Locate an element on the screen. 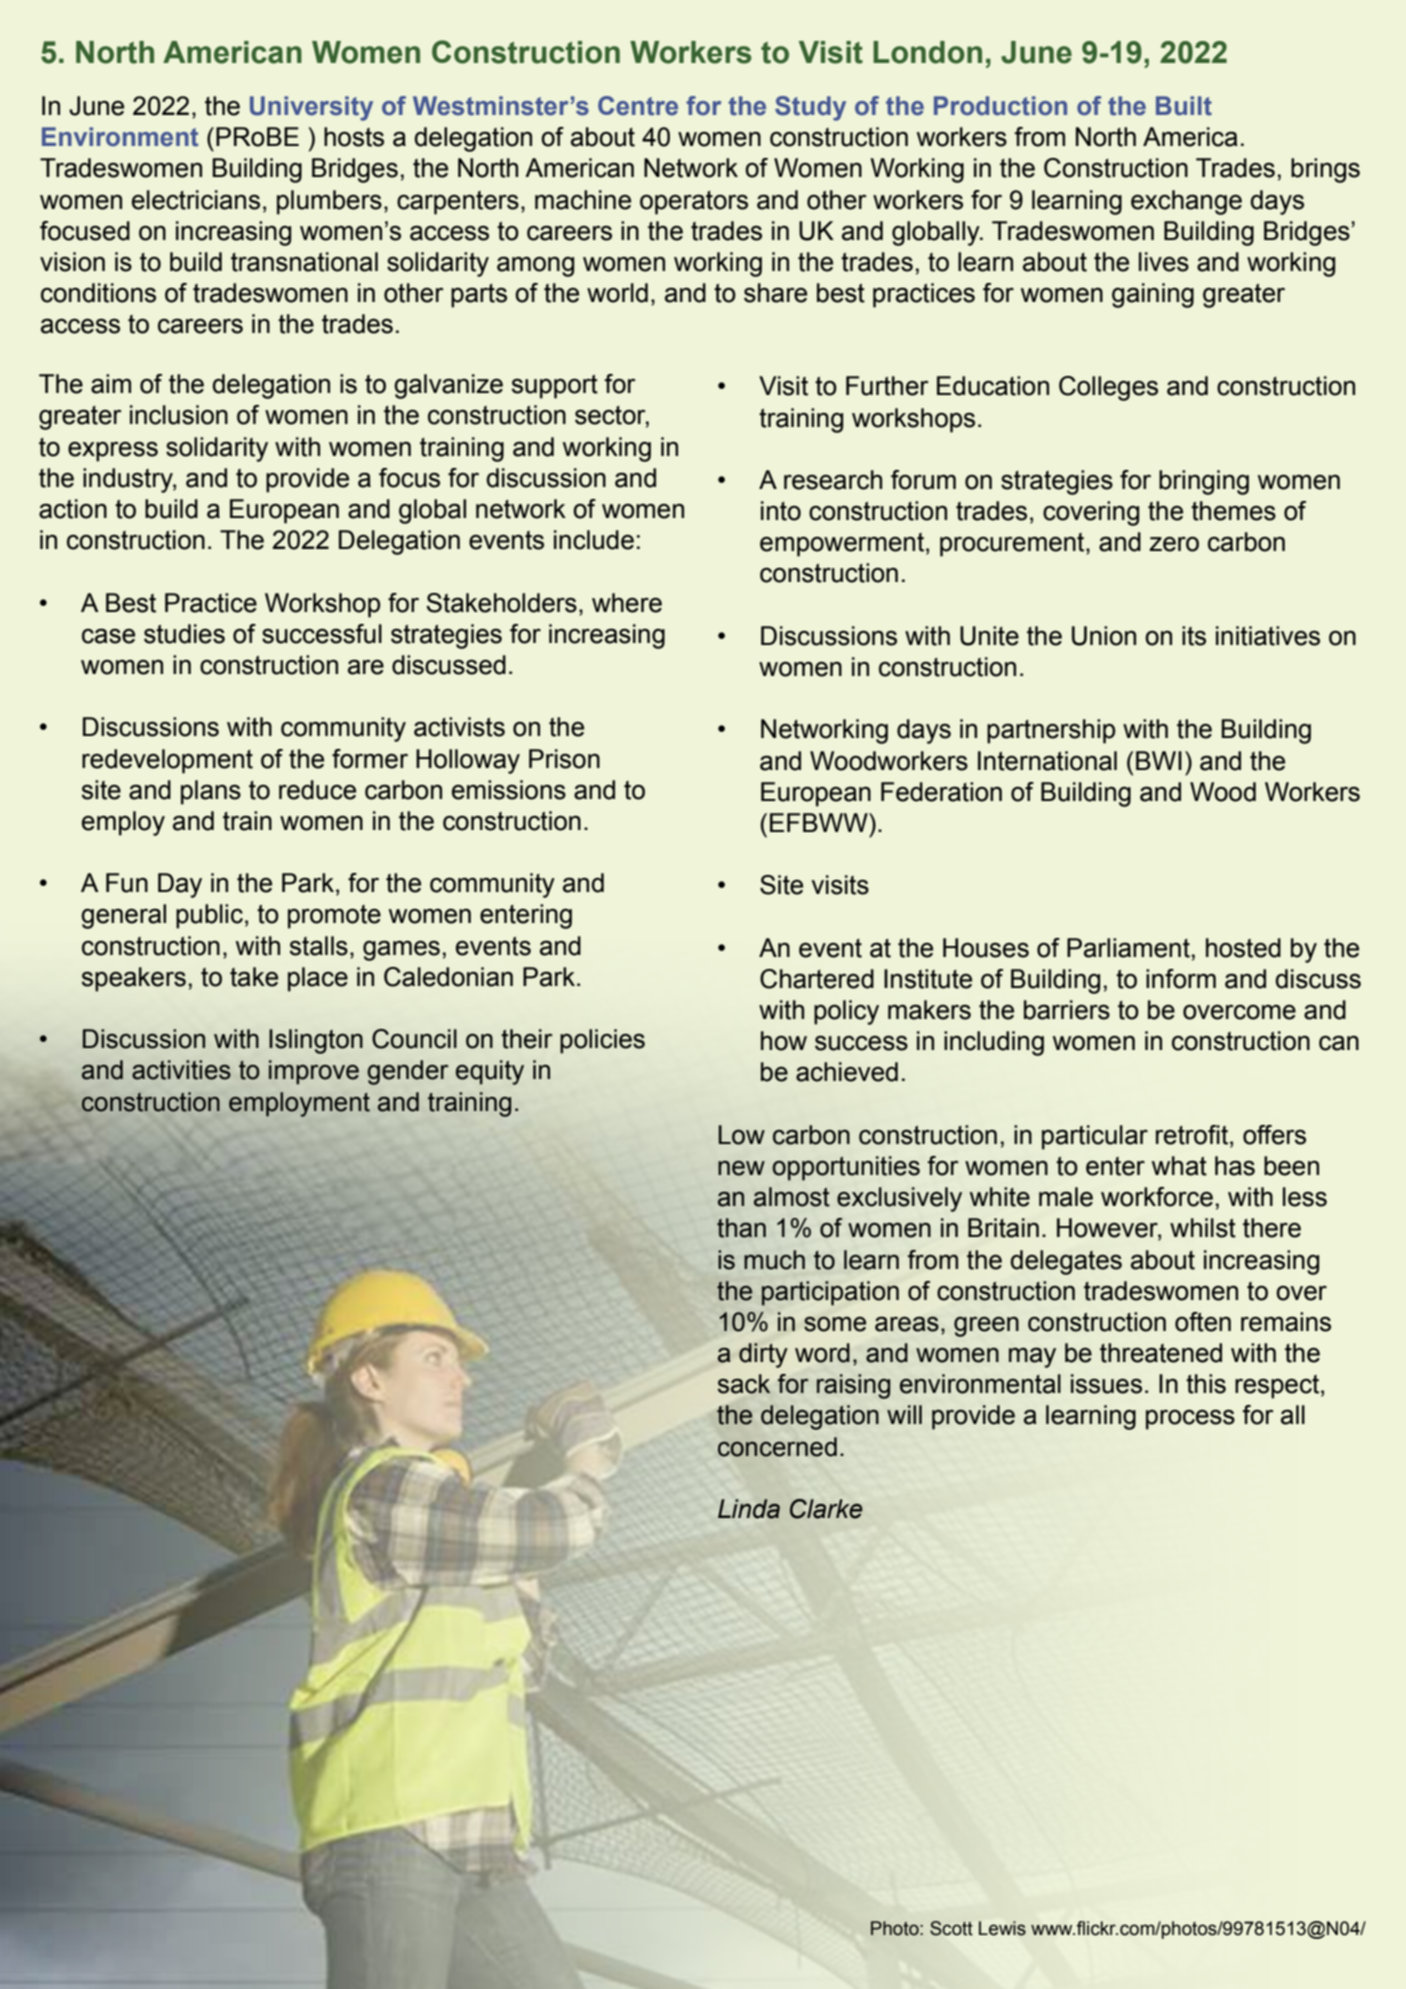 The width and height of the screenshot is (1406, 1989). speakers is located at coordinates (134, 979).
